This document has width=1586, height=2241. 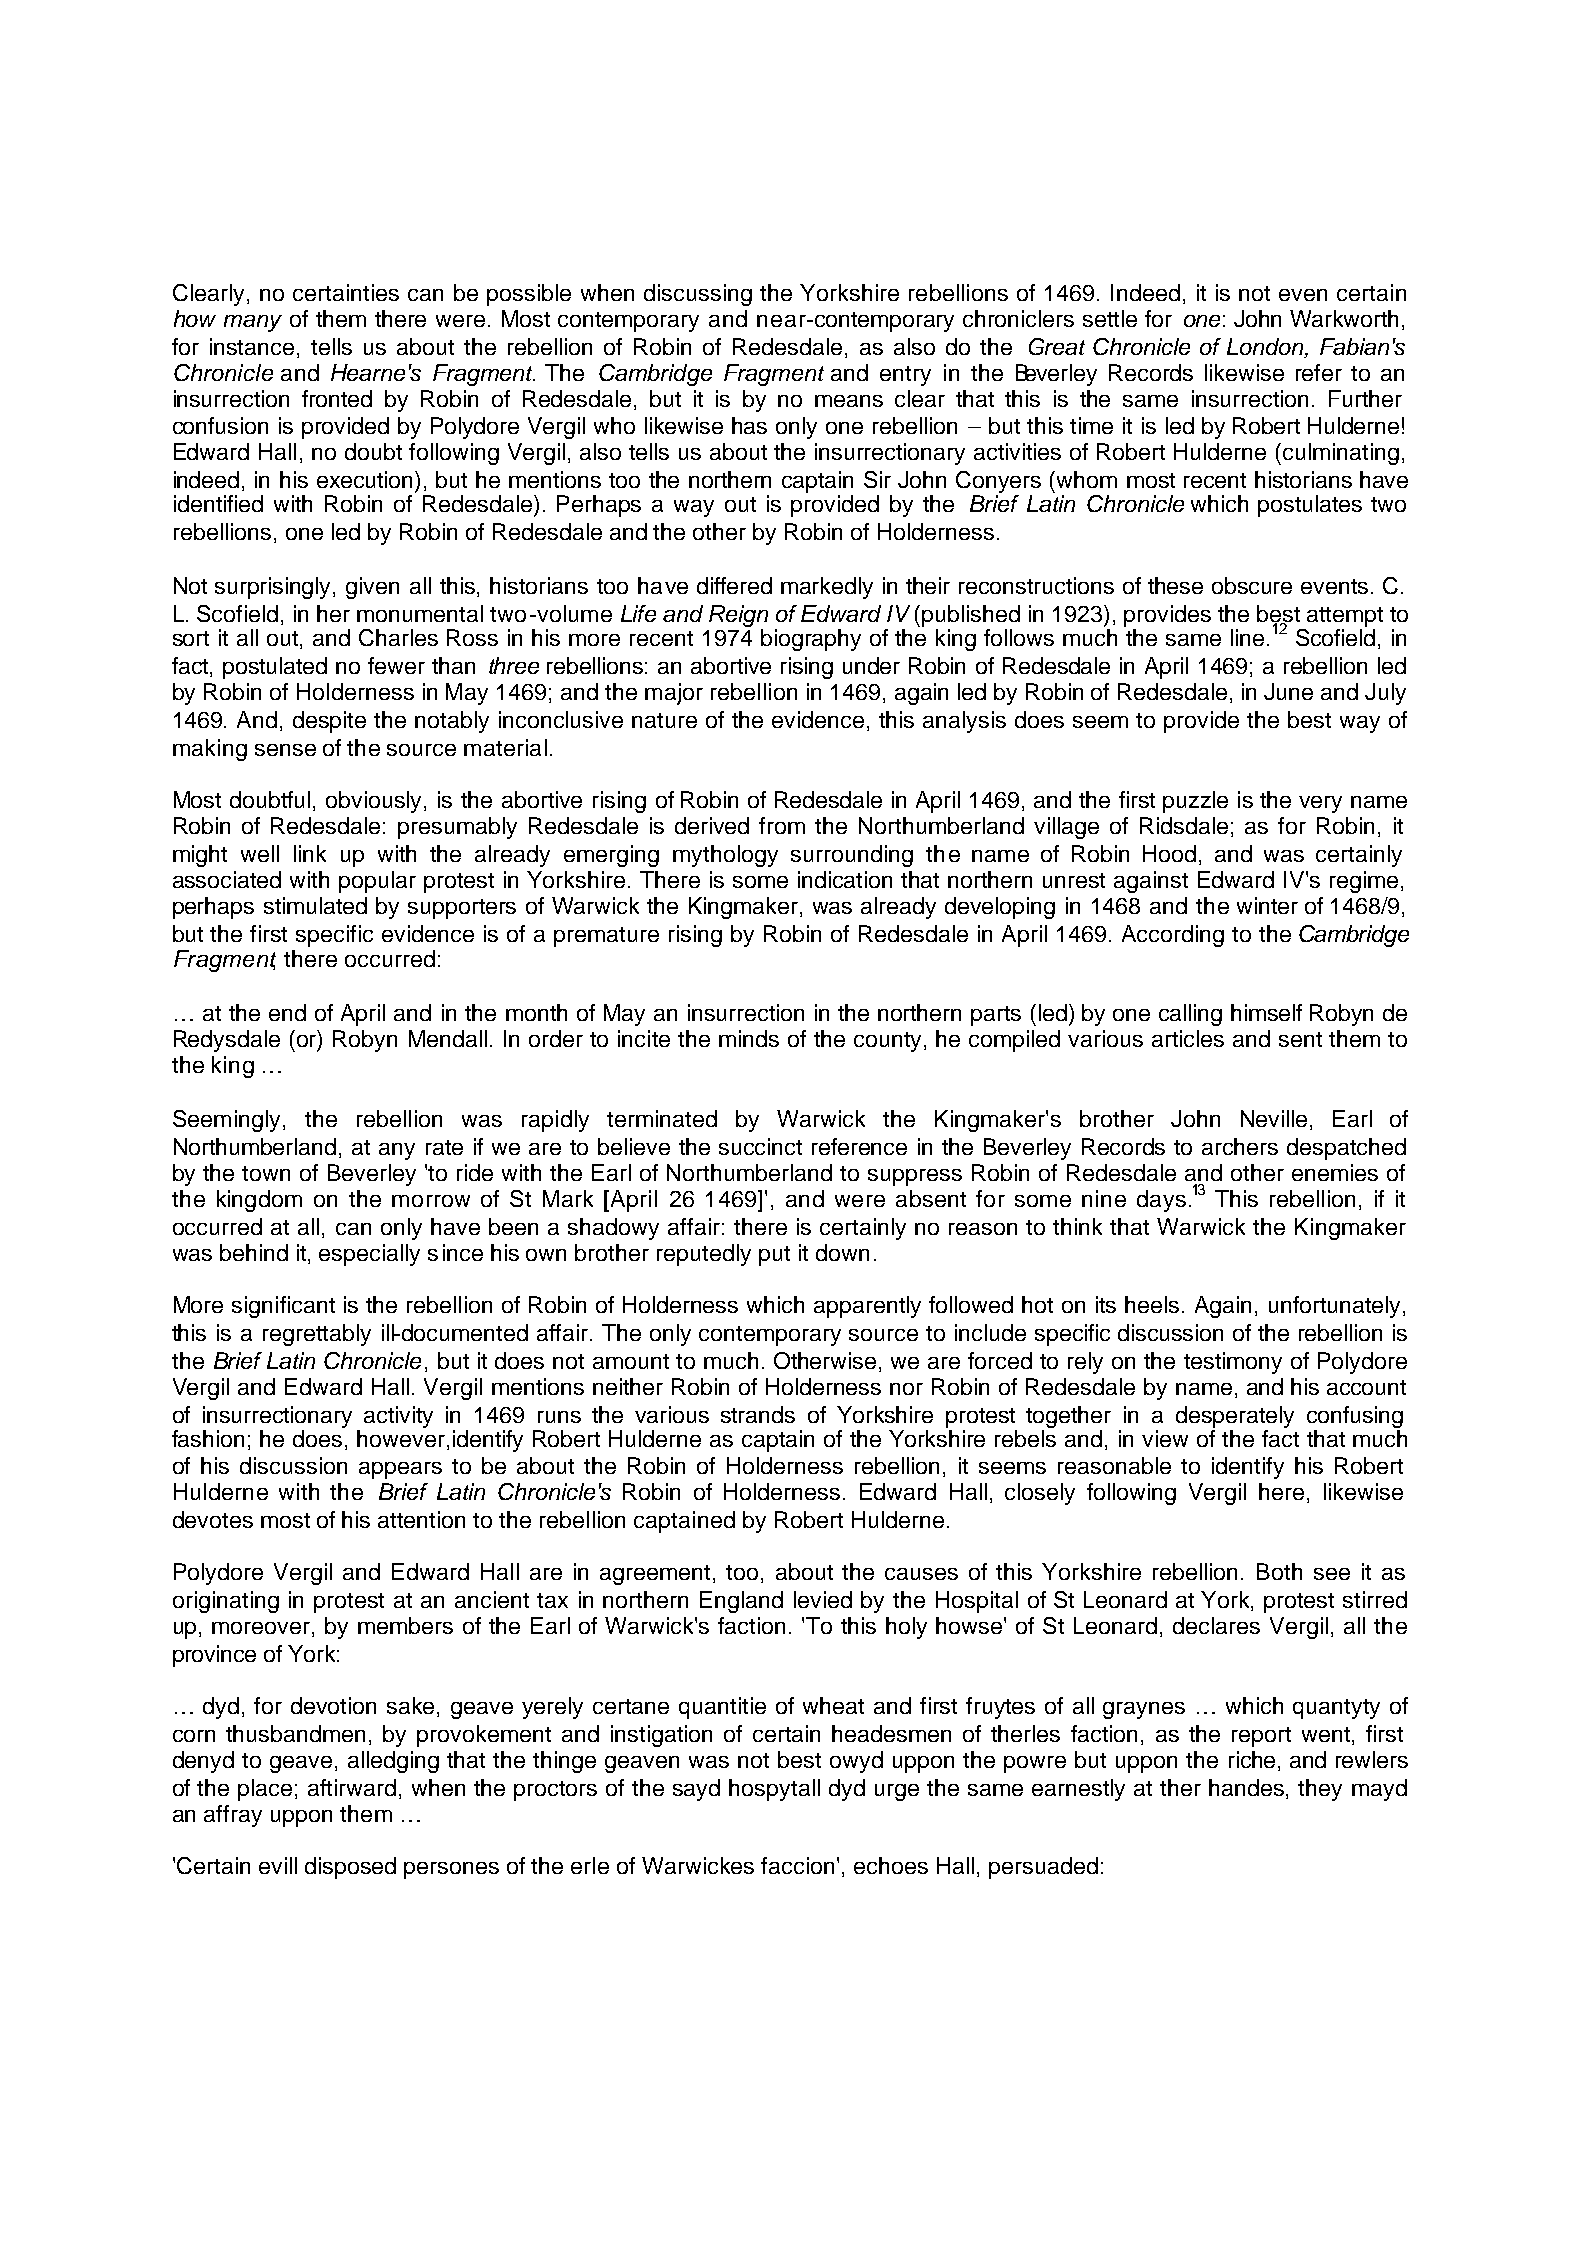 What do you see at coordinates (749, 1038) in the document?
I see `minds` at bounding box center [749, 1038].
